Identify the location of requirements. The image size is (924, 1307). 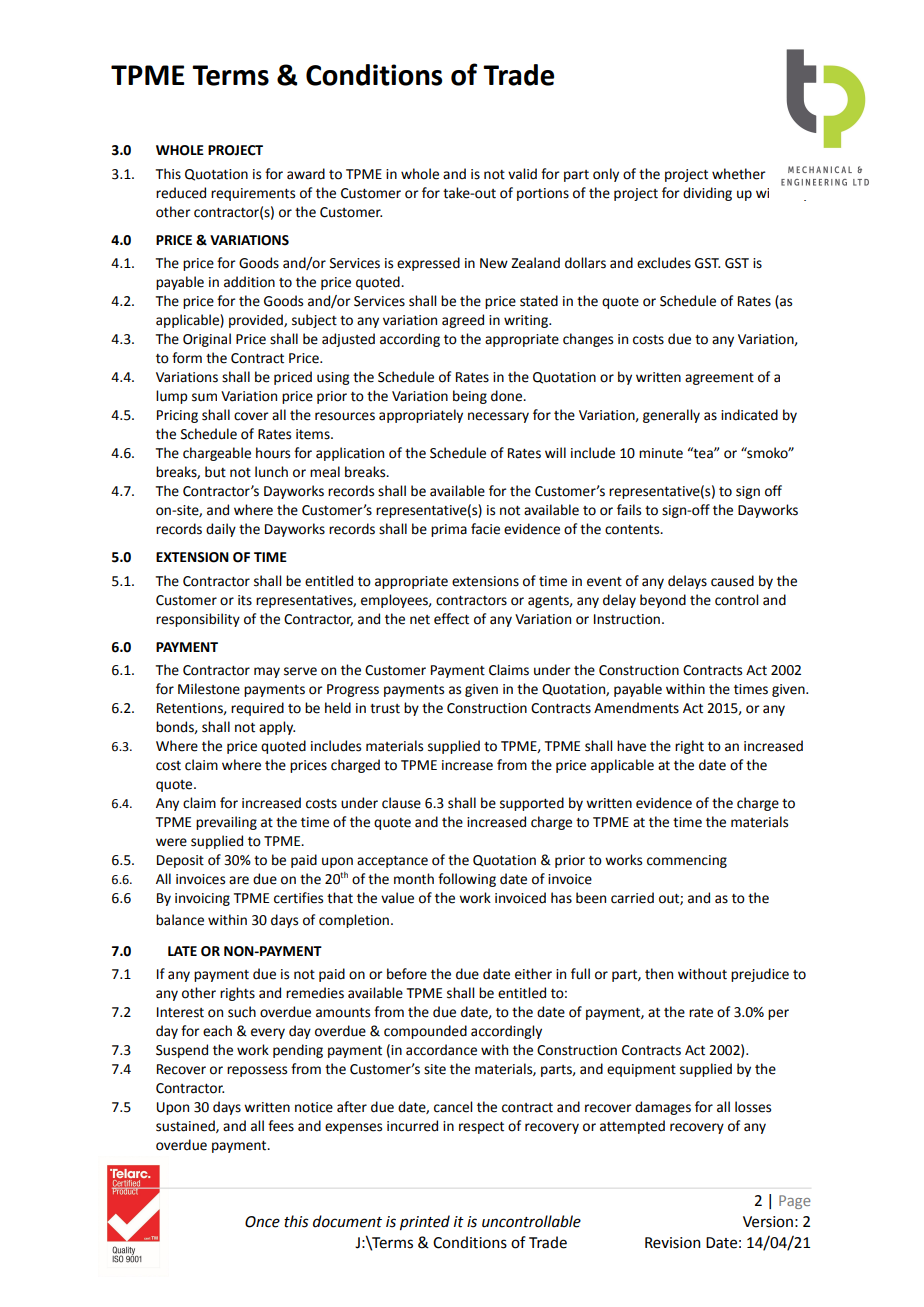
(253, 194).
